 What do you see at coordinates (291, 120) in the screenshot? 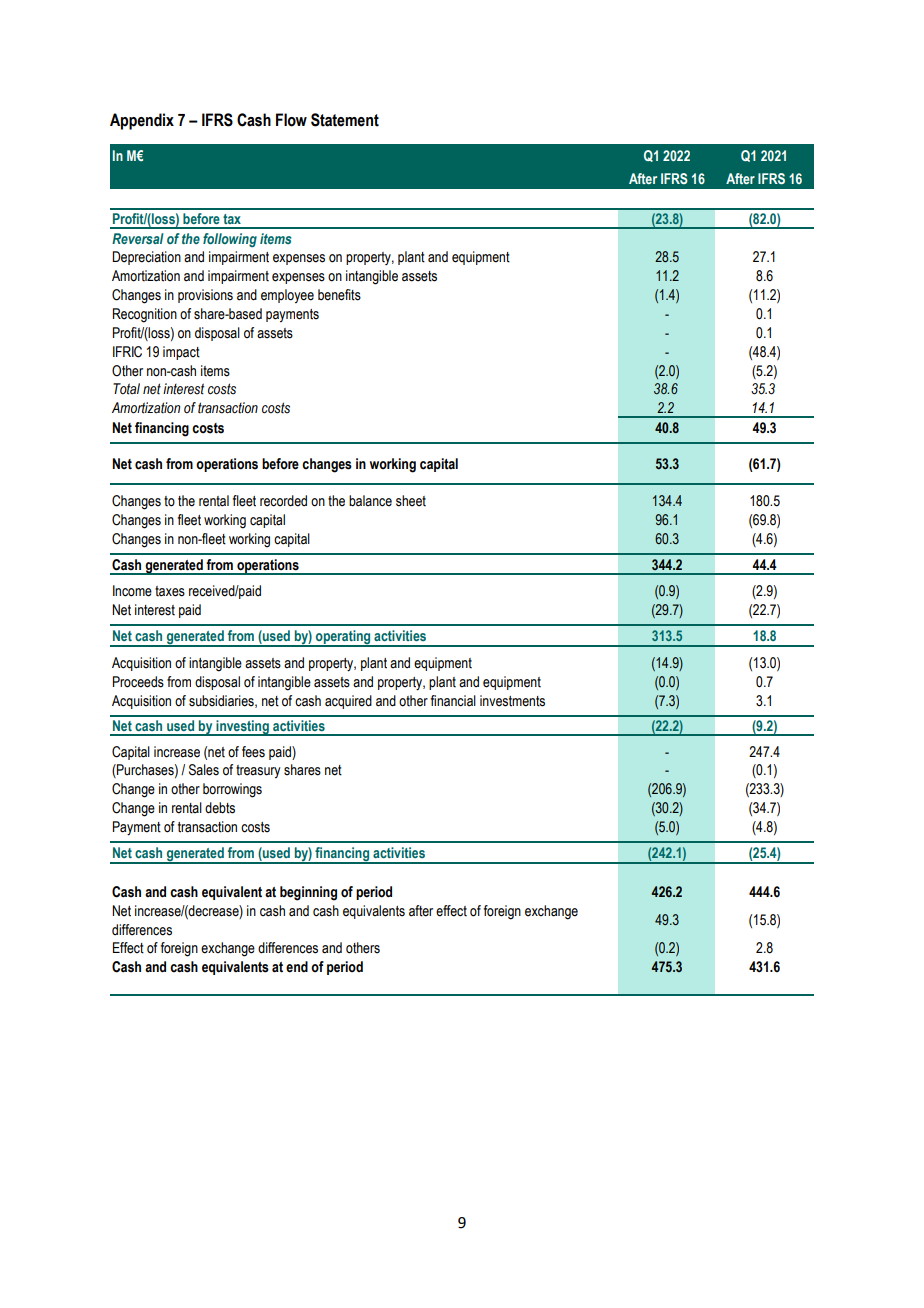
I see `Flow` at bounding box center [291, 120].
